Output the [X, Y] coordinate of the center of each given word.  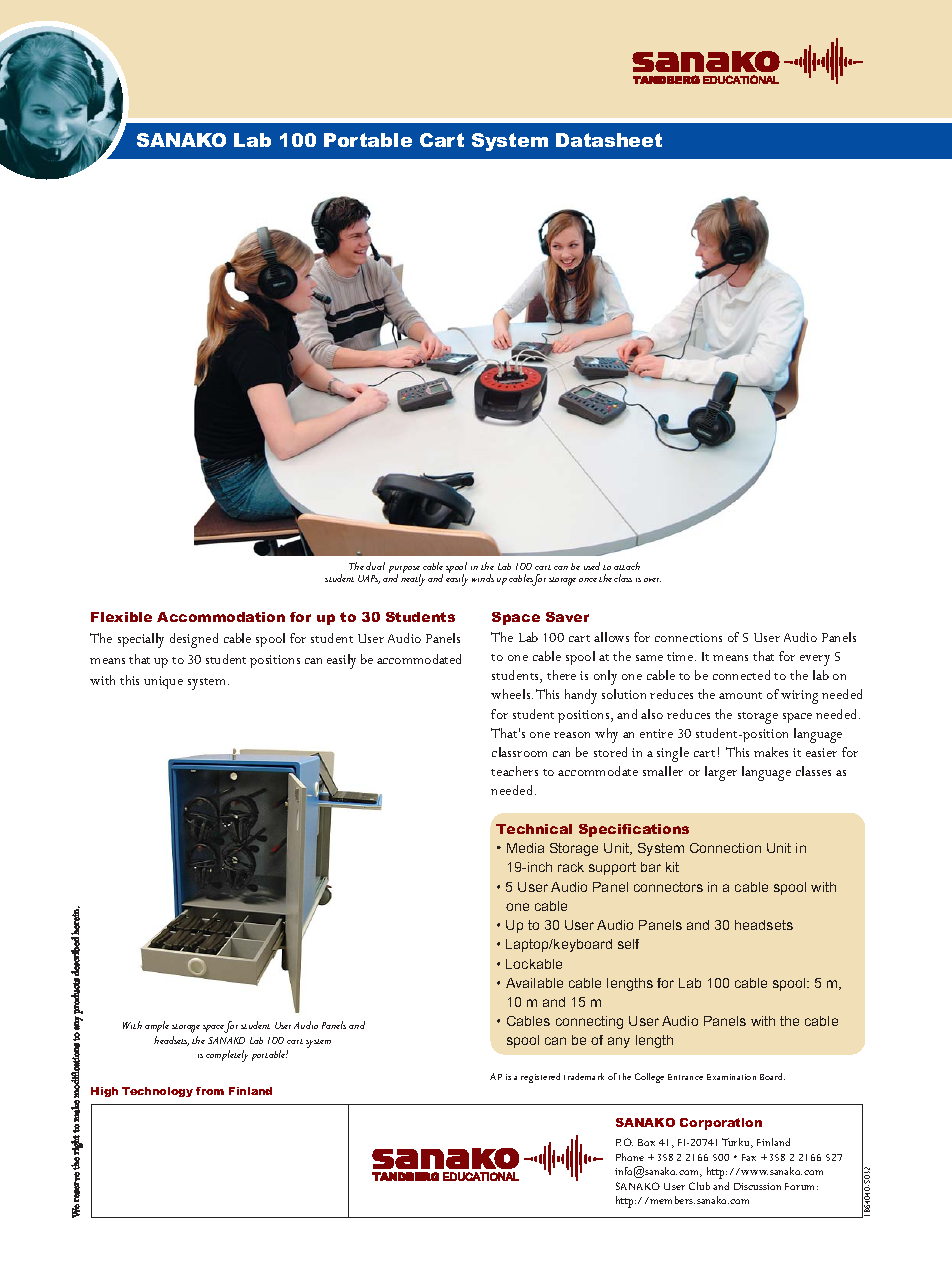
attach [627, 566]
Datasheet [609, 140]
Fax [749, 1157]
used [592, 566]
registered [540, 1078]
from [210, 1091]
